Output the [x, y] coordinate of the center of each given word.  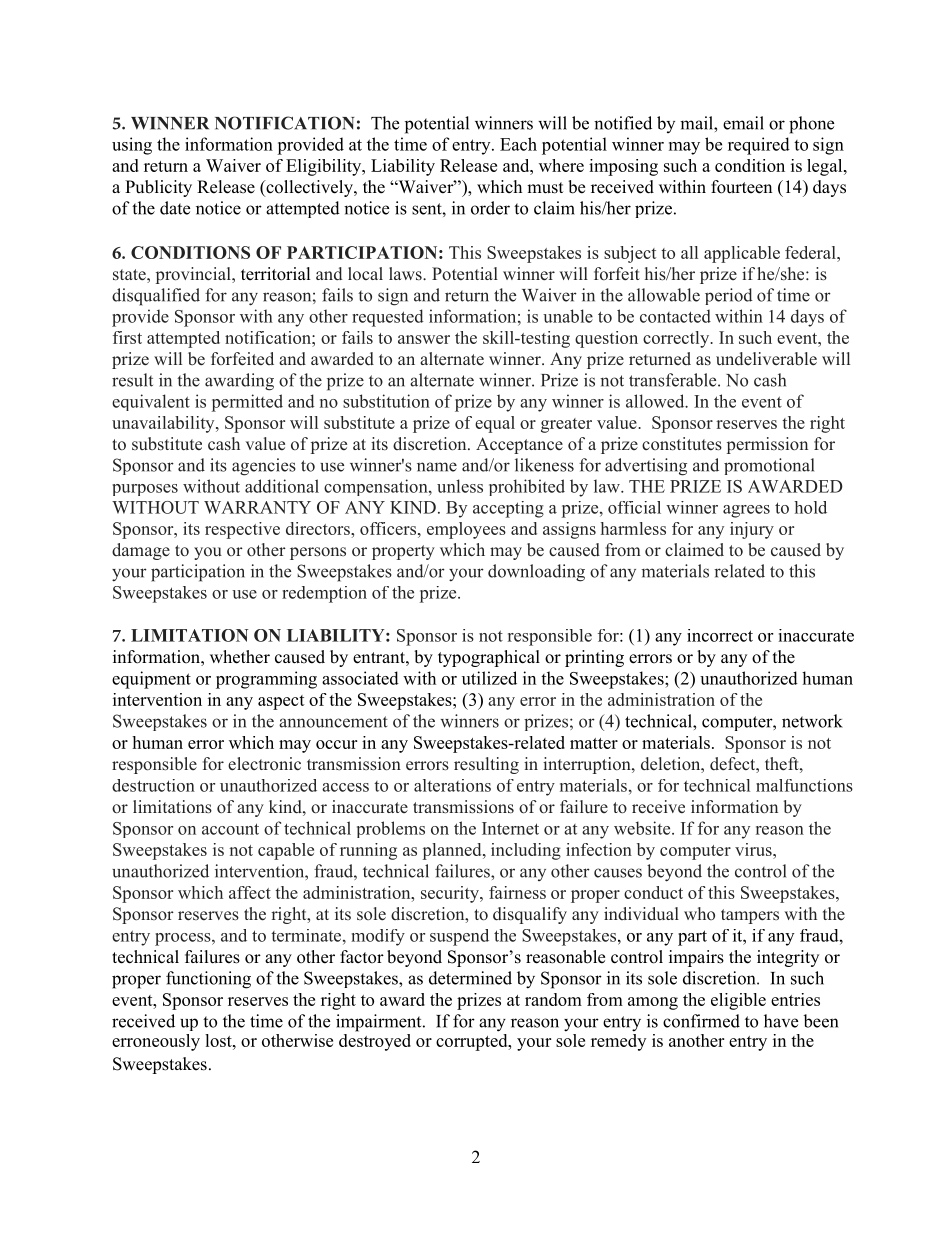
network [812, 721]
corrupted [473, 1041]
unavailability [164, 424]
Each [518, 144]
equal [495, 424]
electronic [264, 764]
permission [767, 445]
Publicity [158, 188]
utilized [489, 678]
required [759, 146]
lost [219, 1040]
